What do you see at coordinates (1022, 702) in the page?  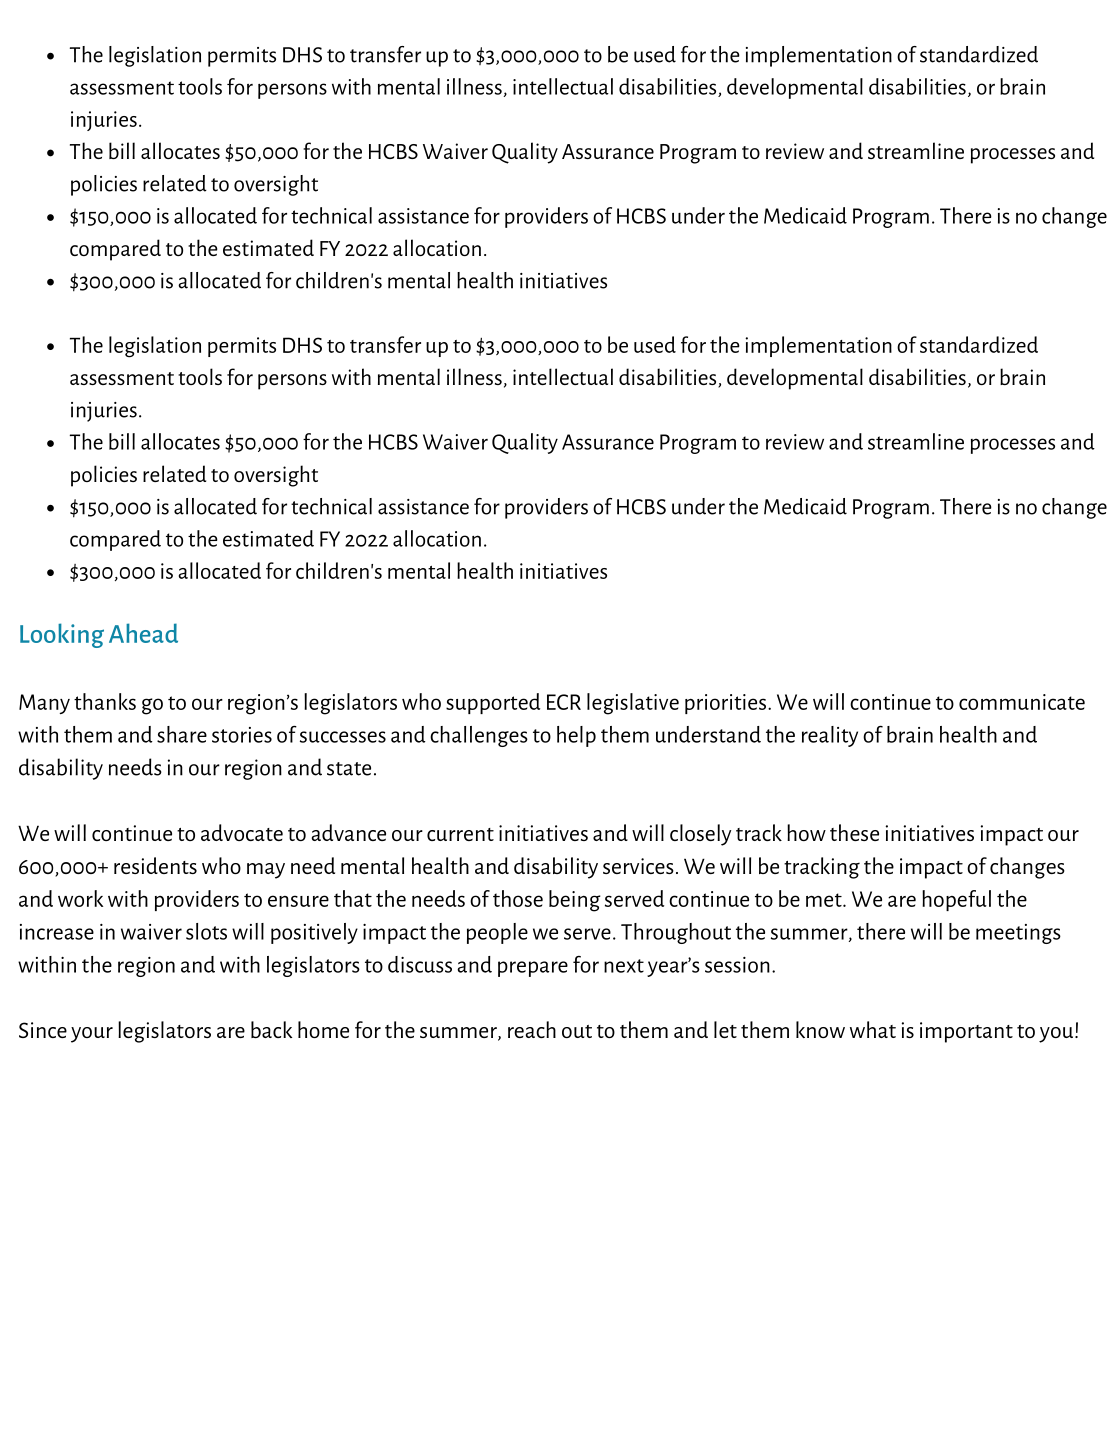 I see `communicate` at bounding box center [1022, 702].
